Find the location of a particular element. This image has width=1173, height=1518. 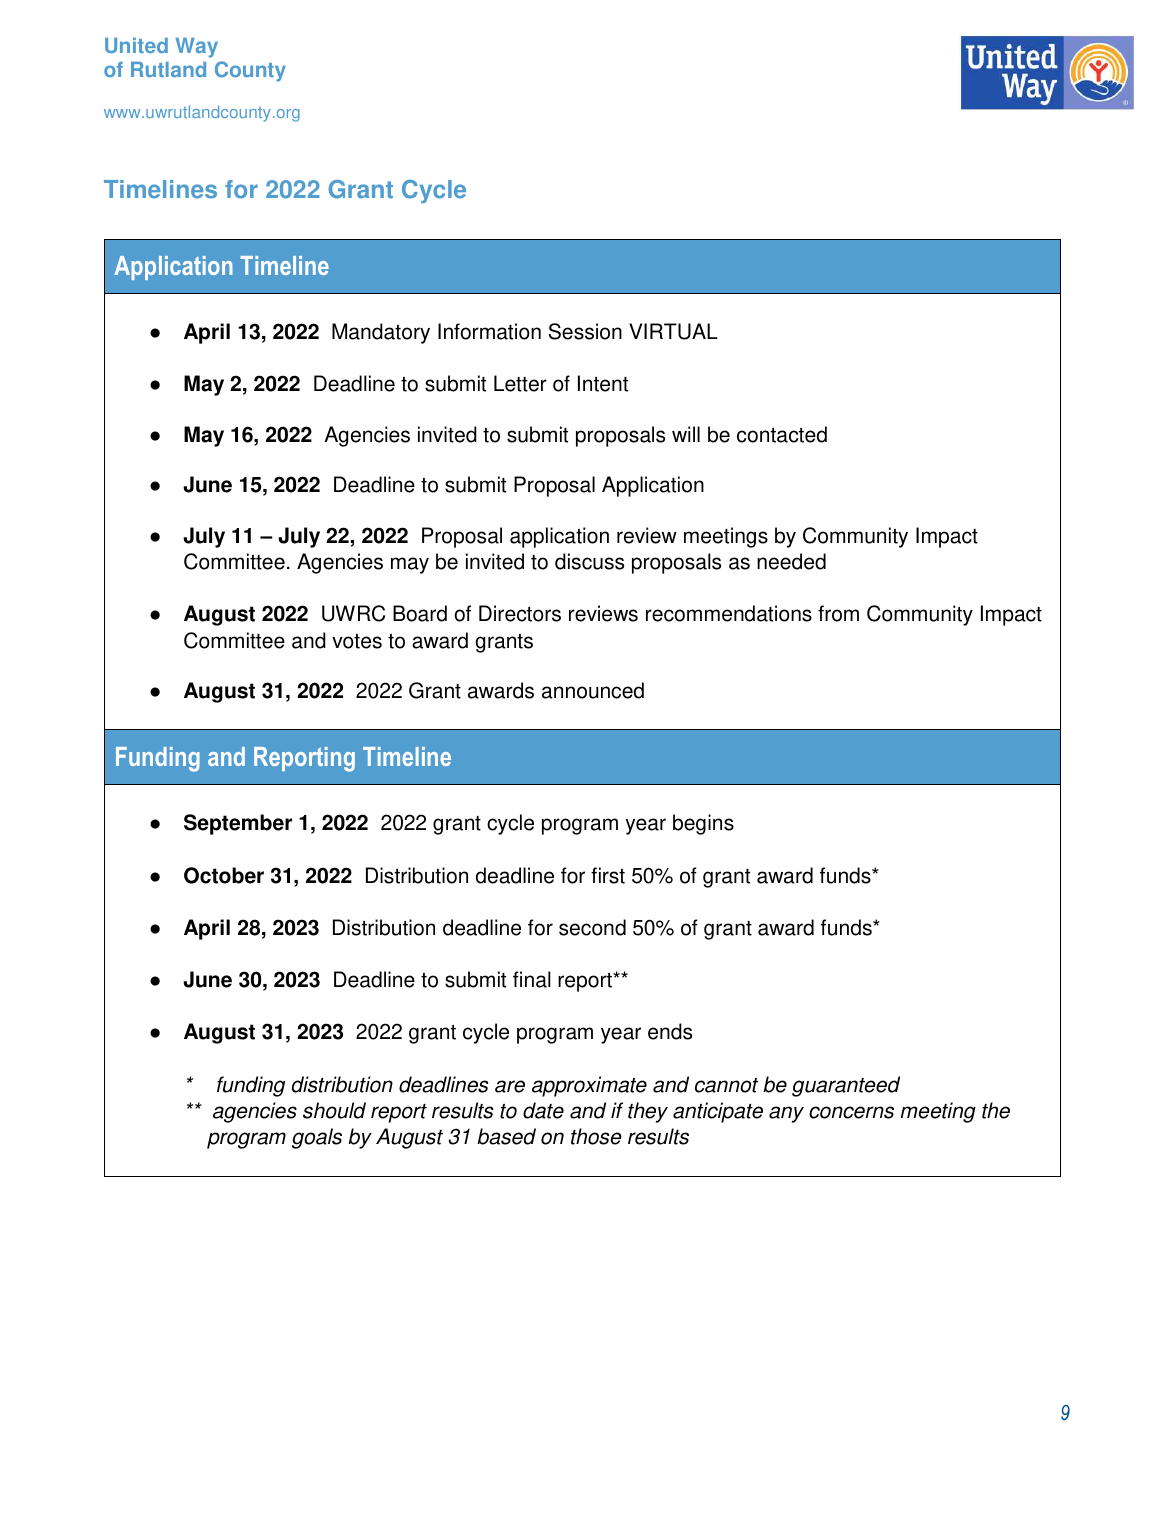

needed is located at coordinates (791, 561).
